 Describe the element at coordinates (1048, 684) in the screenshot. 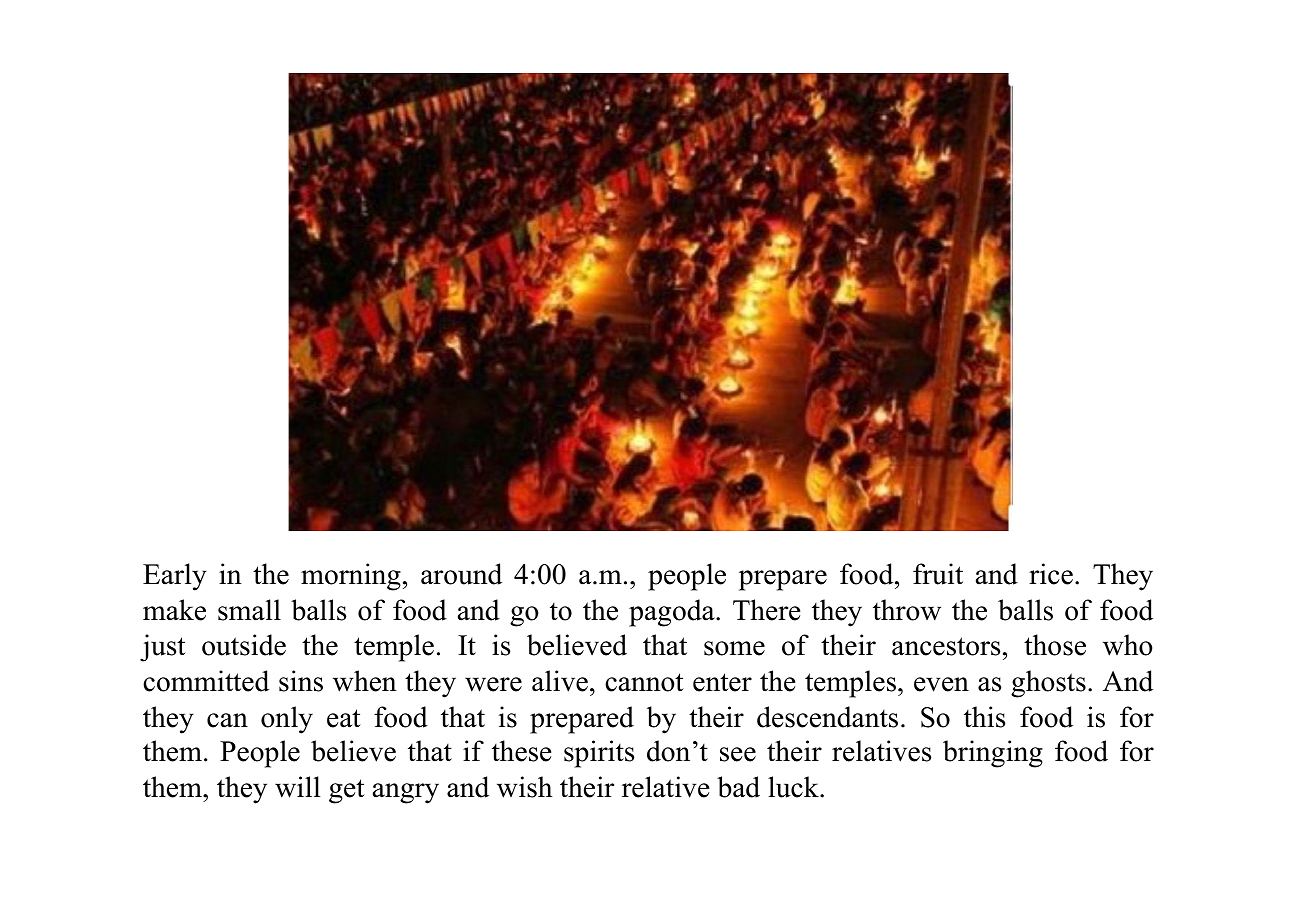

I see `ghosts` at that location.
